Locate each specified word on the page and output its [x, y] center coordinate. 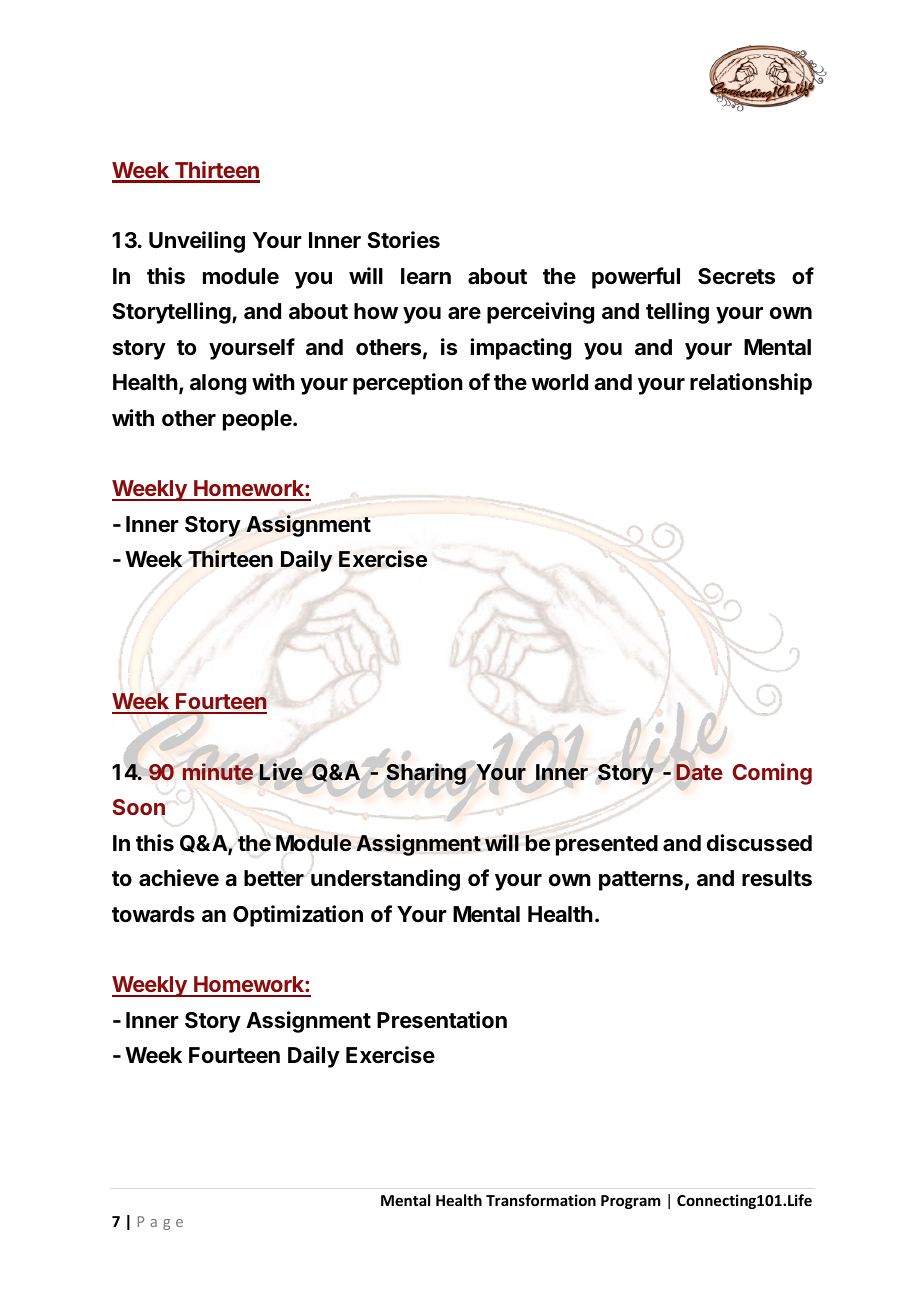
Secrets [736, 276]
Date [699, 773]
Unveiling [197, 242]
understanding [385, 880]
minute [218, 772]
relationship [751, 384]
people [258, 420]
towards [153, 914]
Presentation [442, 1020]
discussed [759, 843]
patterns [641, 881]
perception [408, 384]
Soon [139, 807]
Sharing [426, 774]
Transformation [541, 1200]
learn [426, 276]
